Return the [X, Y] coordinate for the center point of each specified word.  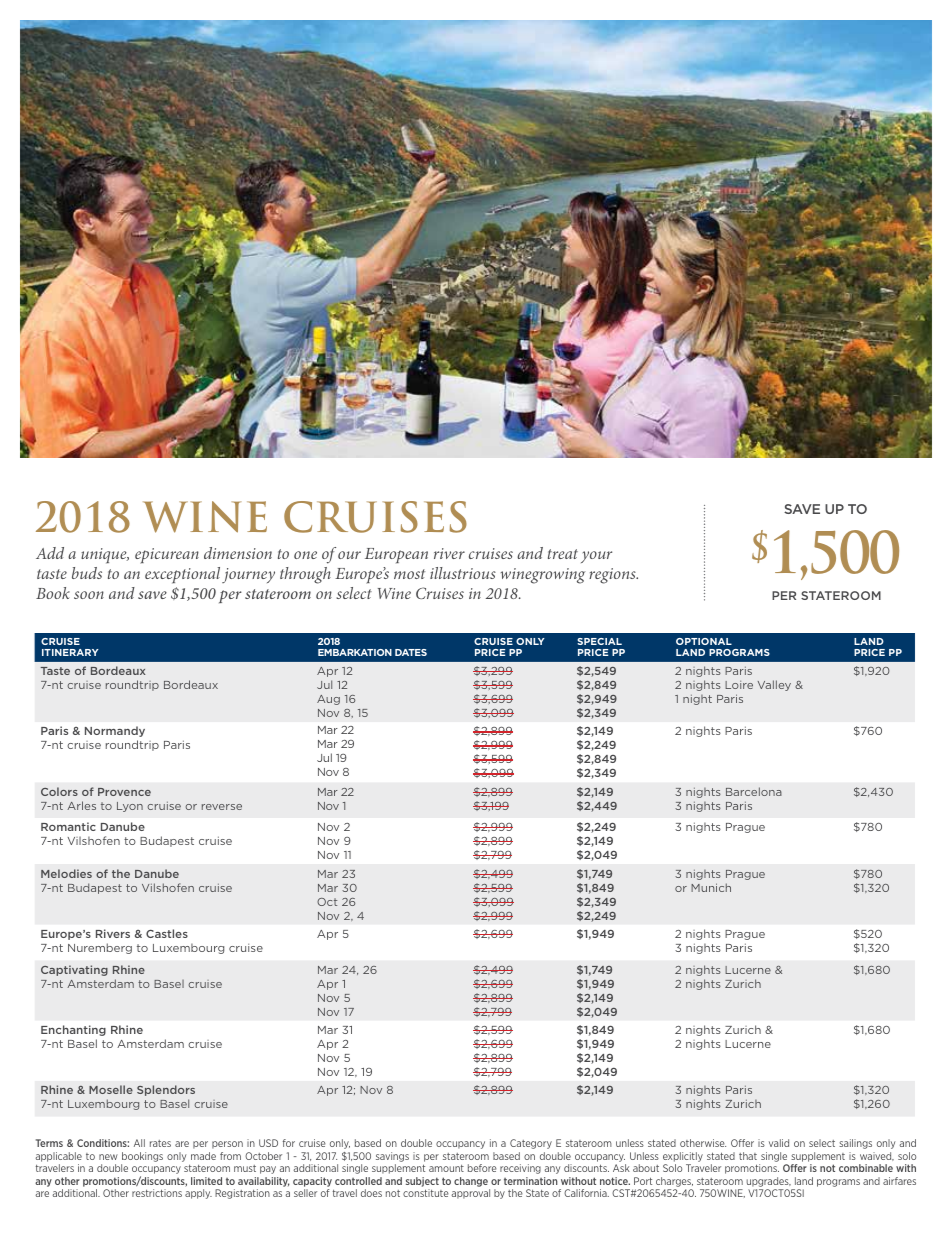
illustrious [463, 573]
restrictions [157, 1193]
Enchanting [73, 1030]
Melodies [66, 873]
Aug [328, 700]
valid [779, 1143]
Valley [774, 685]
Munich [711, 887]
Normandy [115, 731]
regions [613, 576]
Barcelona [754, 791]
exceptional [182, 575]
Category [531, 1144]
